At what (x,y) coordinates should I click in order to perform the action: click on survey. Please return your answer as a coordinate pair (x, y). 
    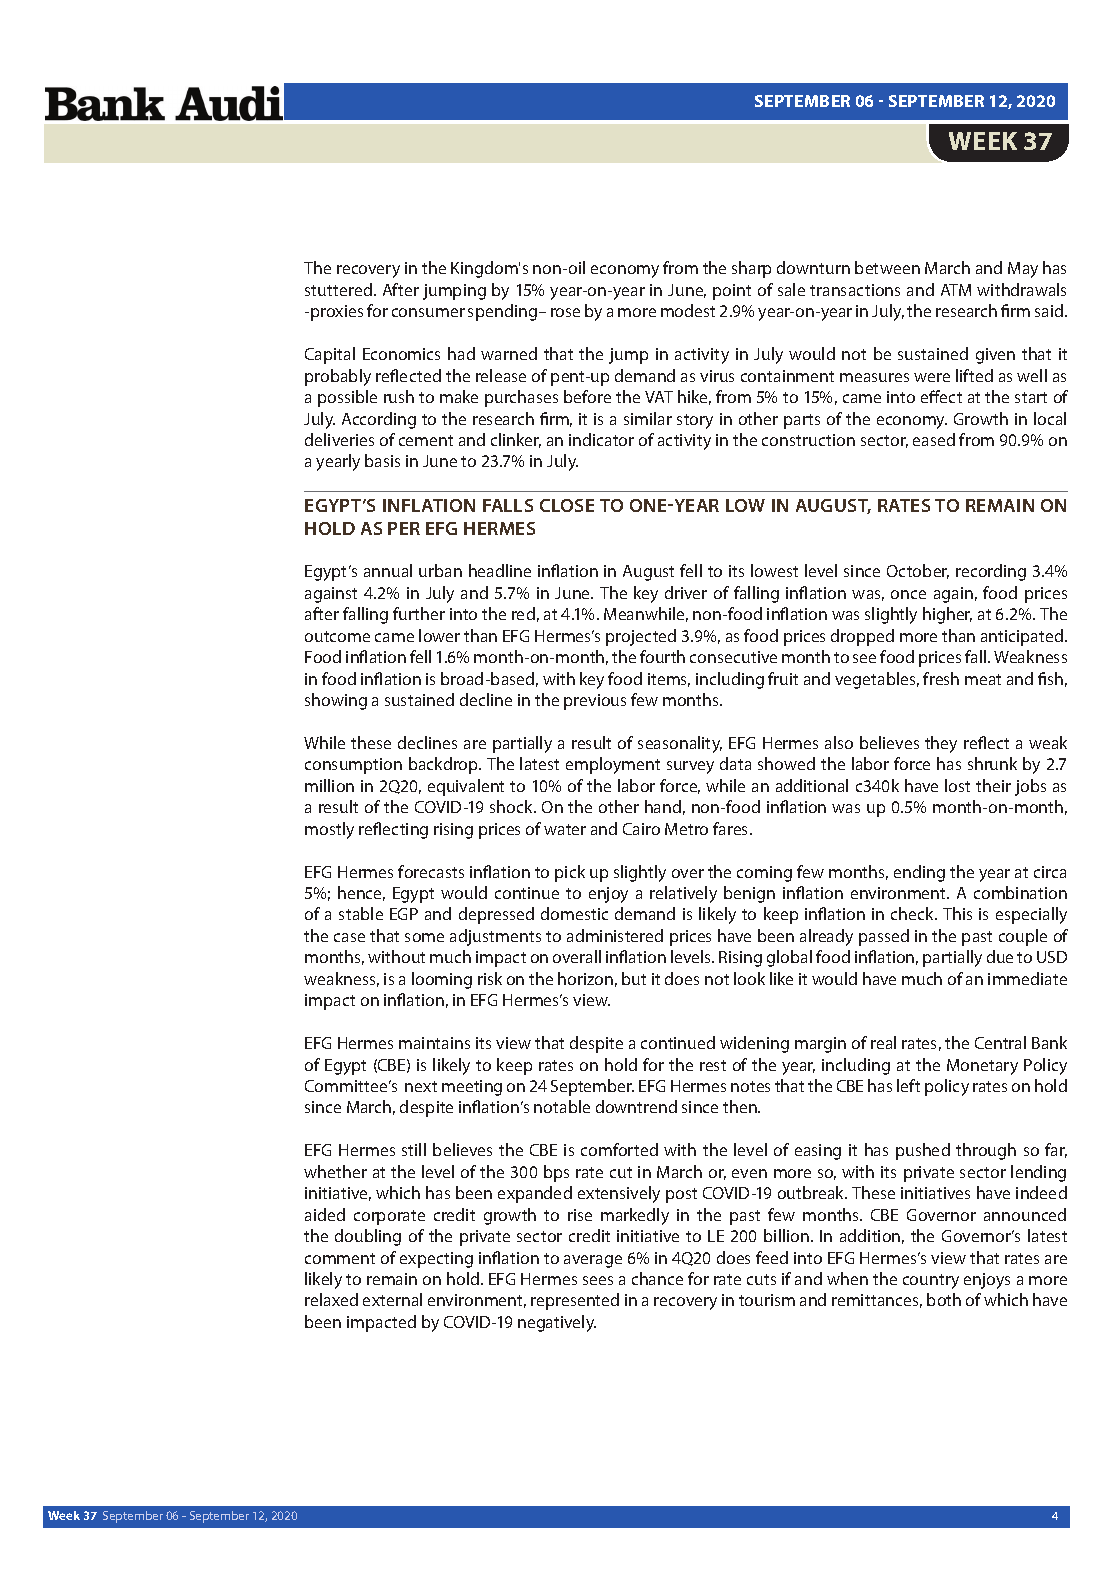
    Looking at the image, I should click on (690, 767).
